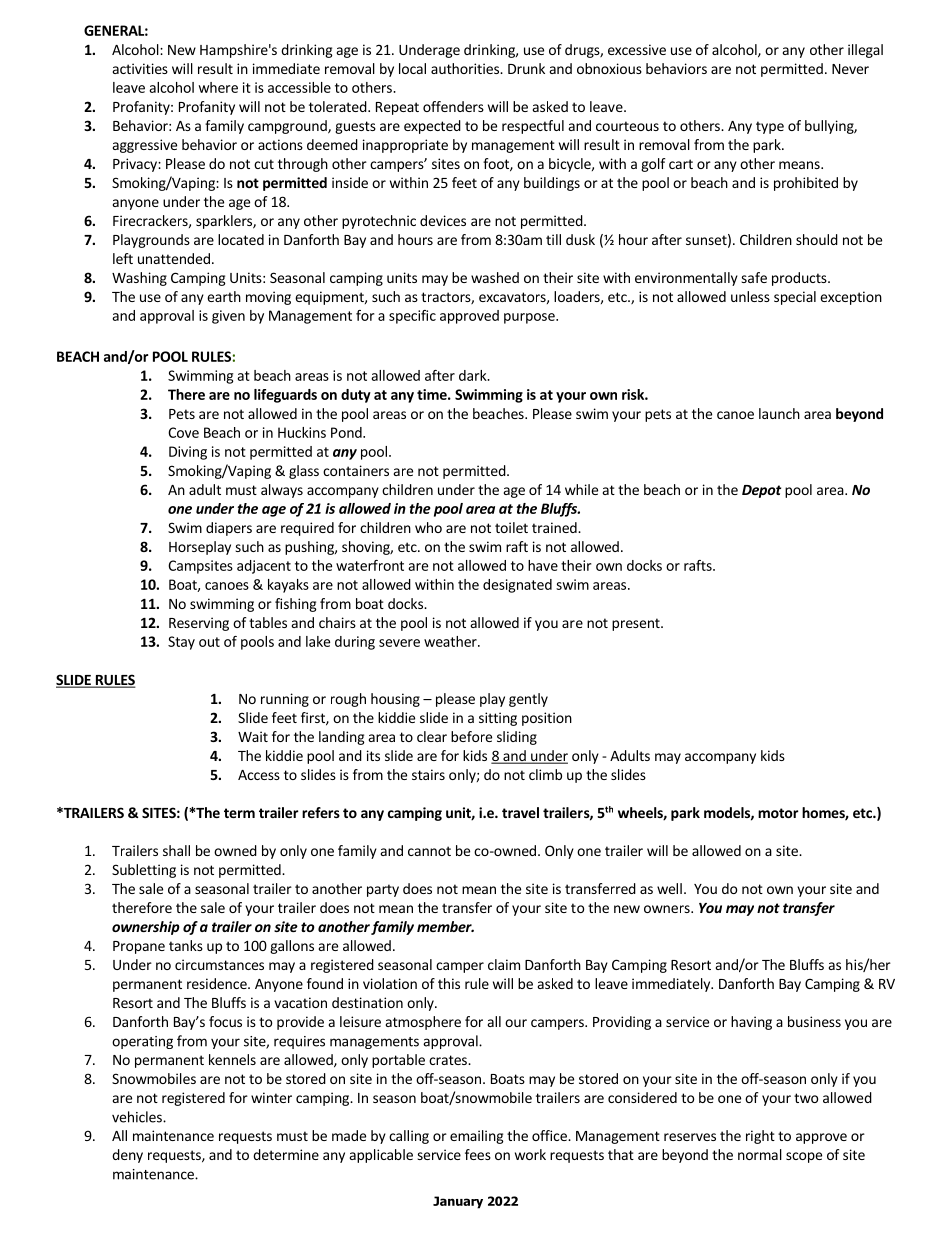 This screenshot has width=952, height=1233. Describe the element at coordinates (127, 1156) in the screenshot. I see `deny` at that location.
